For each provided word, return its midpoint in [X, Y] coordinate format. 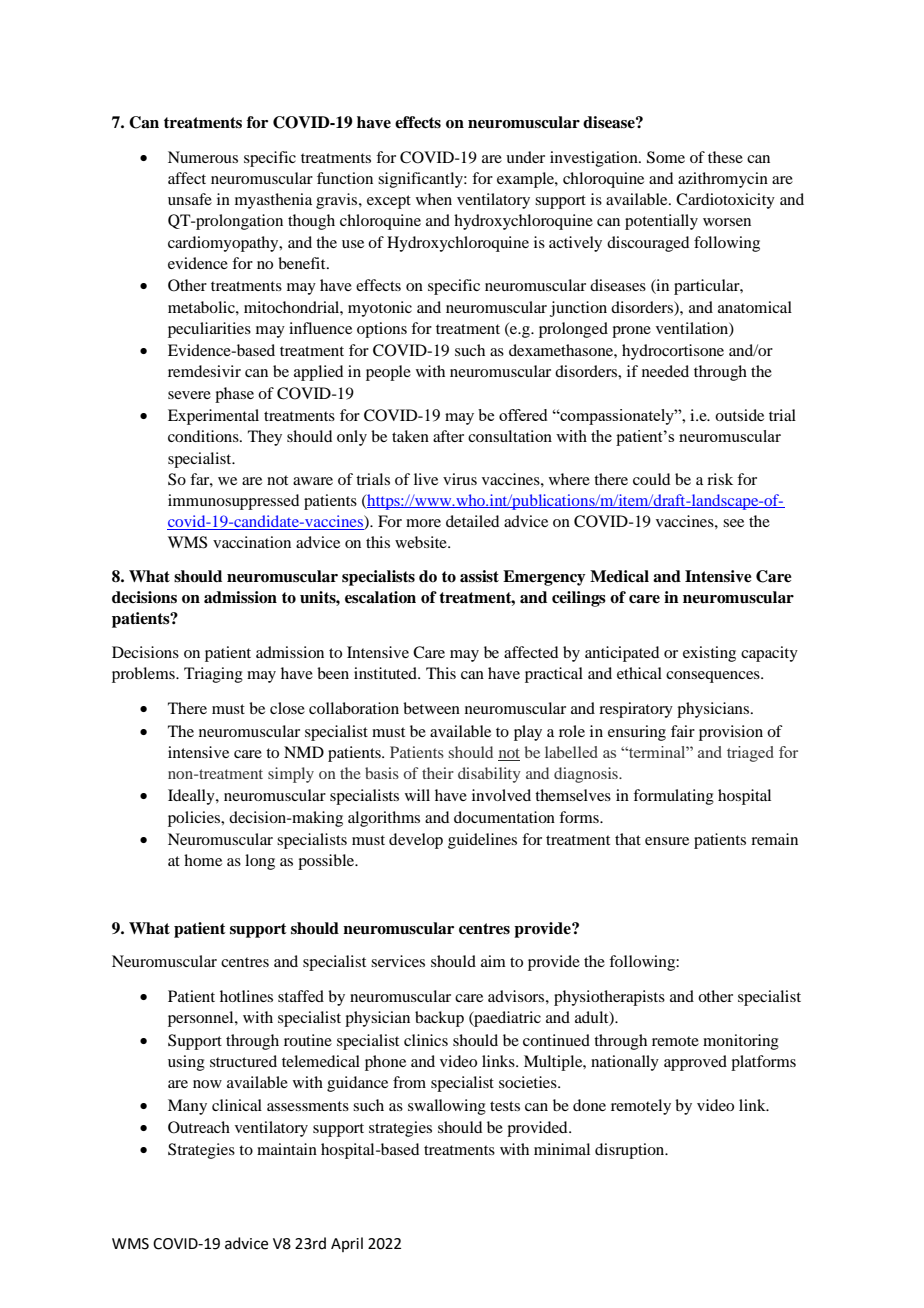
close [287, 708]
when [434, 199]
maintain [287, 1149]
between [431, 708]
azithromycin [723, 180]
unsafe [190, 199]
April [347, 1244]
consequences [714, 677]
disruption [631, 1151]
